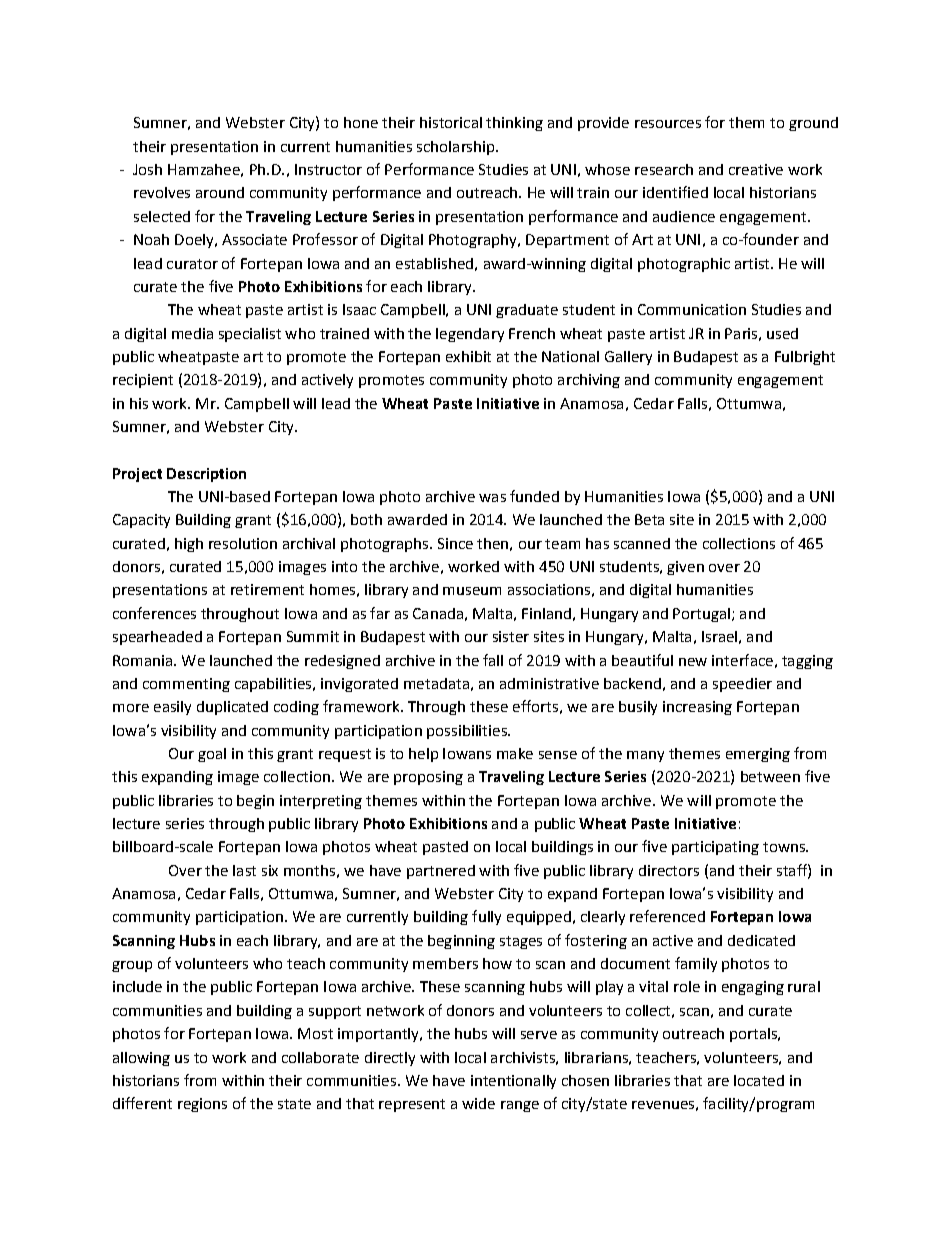  What do you see at coordinates (478, 1103) in the screenshot?
I see `wide` at bounding box center [478, 1103].
